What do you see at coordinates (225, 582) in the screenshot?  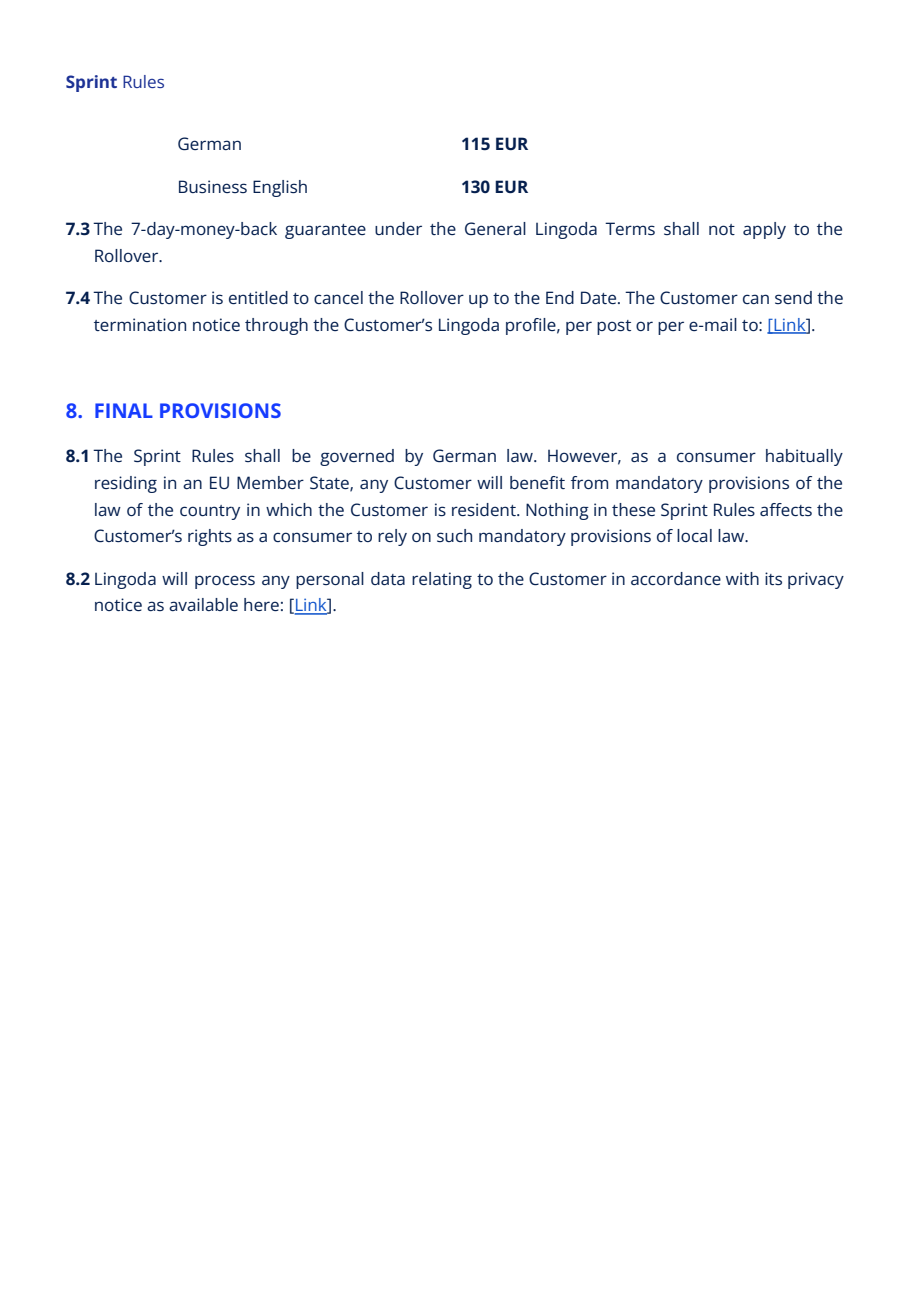 I see `process` at bounding box center [225, 582].
